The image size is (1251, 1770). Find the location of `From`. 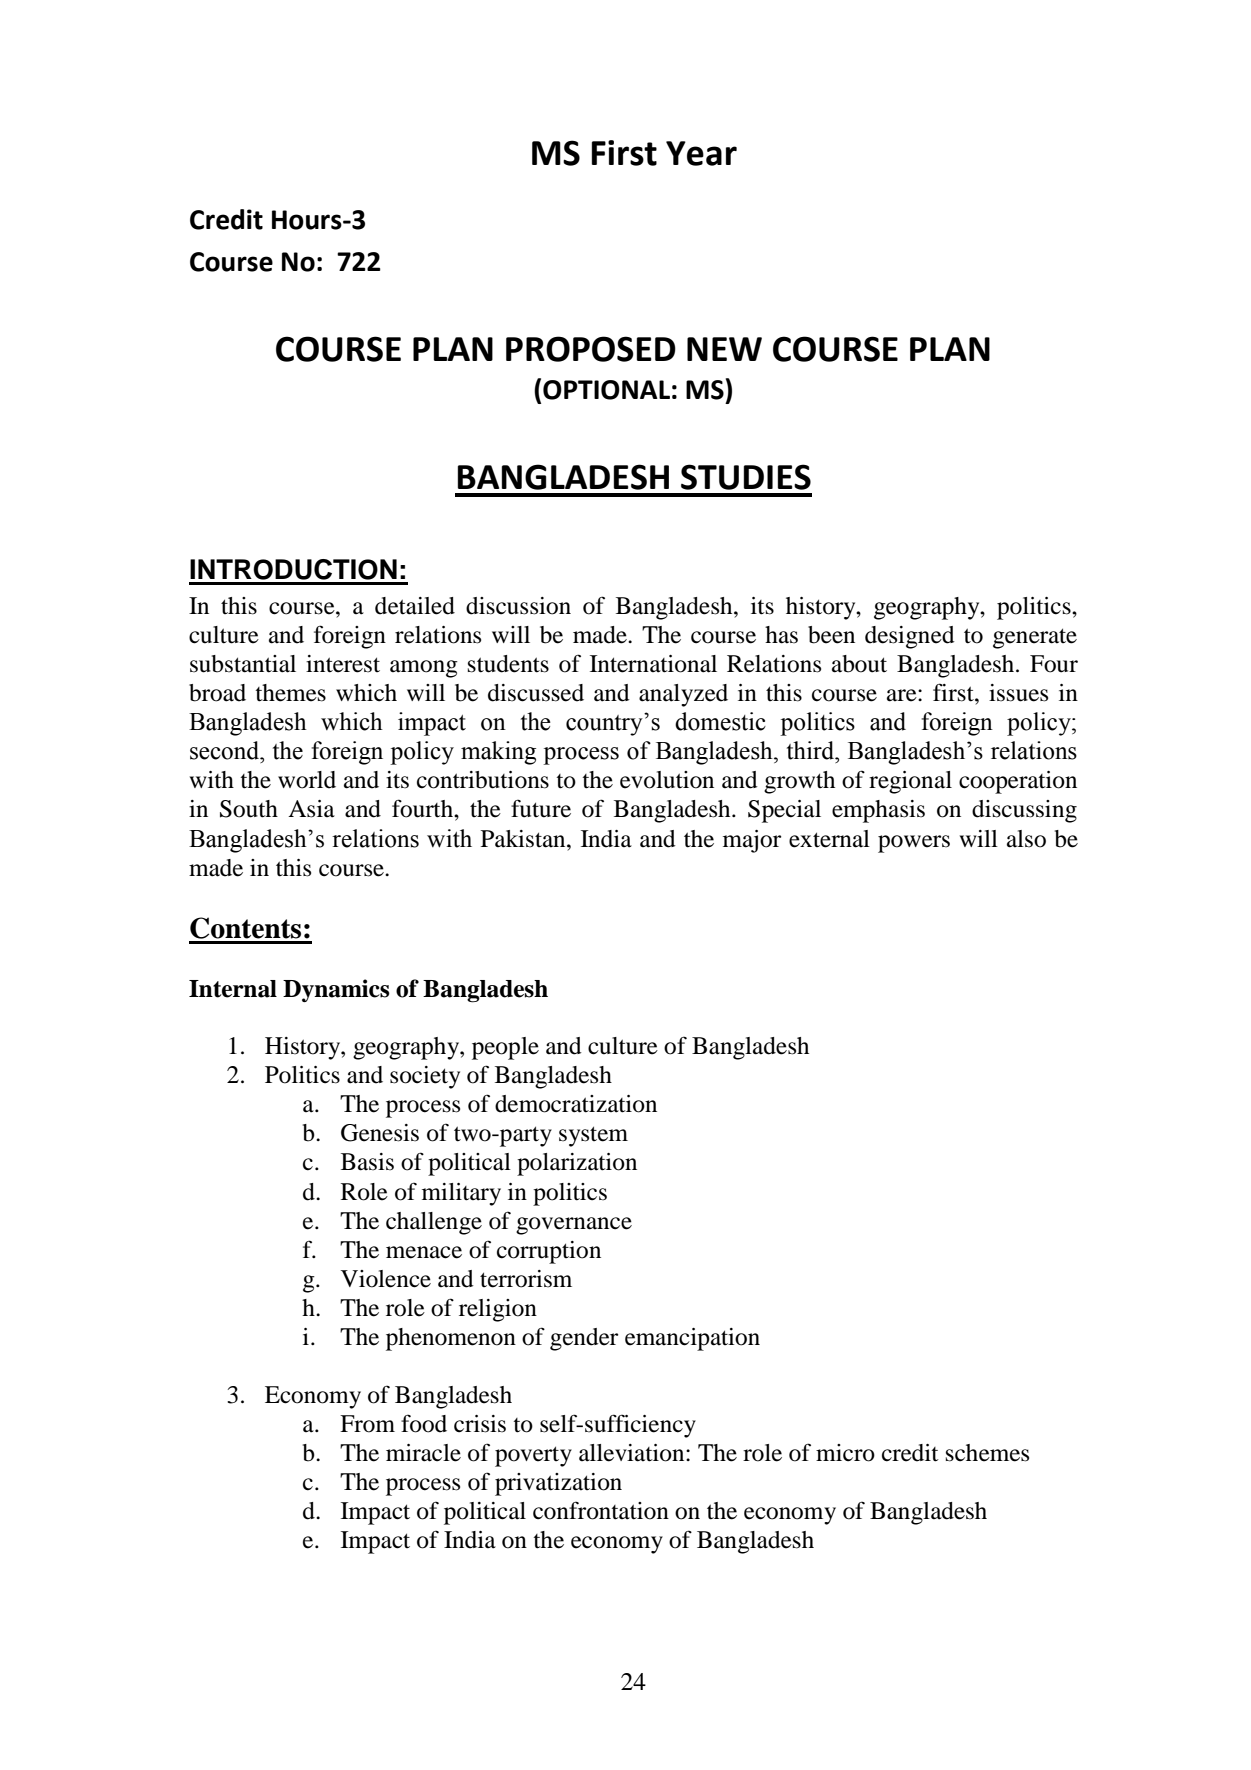

From is located at coordinates (367, 1424).
